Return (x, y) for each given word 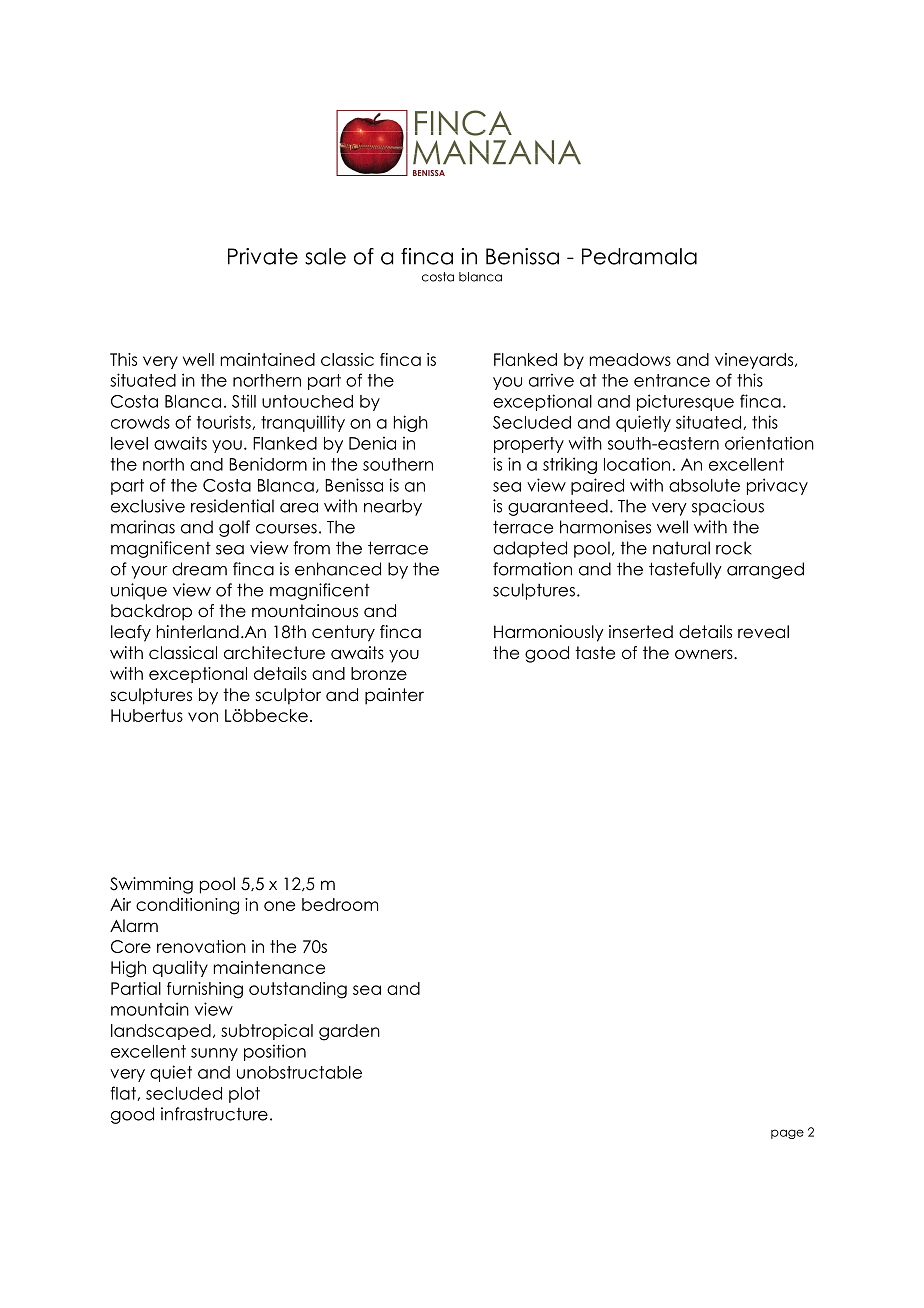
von (203, 717)
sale (325, 256)
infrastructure (214, 1114)
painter (394, 696)
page (787, 1134)
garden (349, 1032)
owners (705, 654)
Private (263, 256)
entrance (672, 380)
